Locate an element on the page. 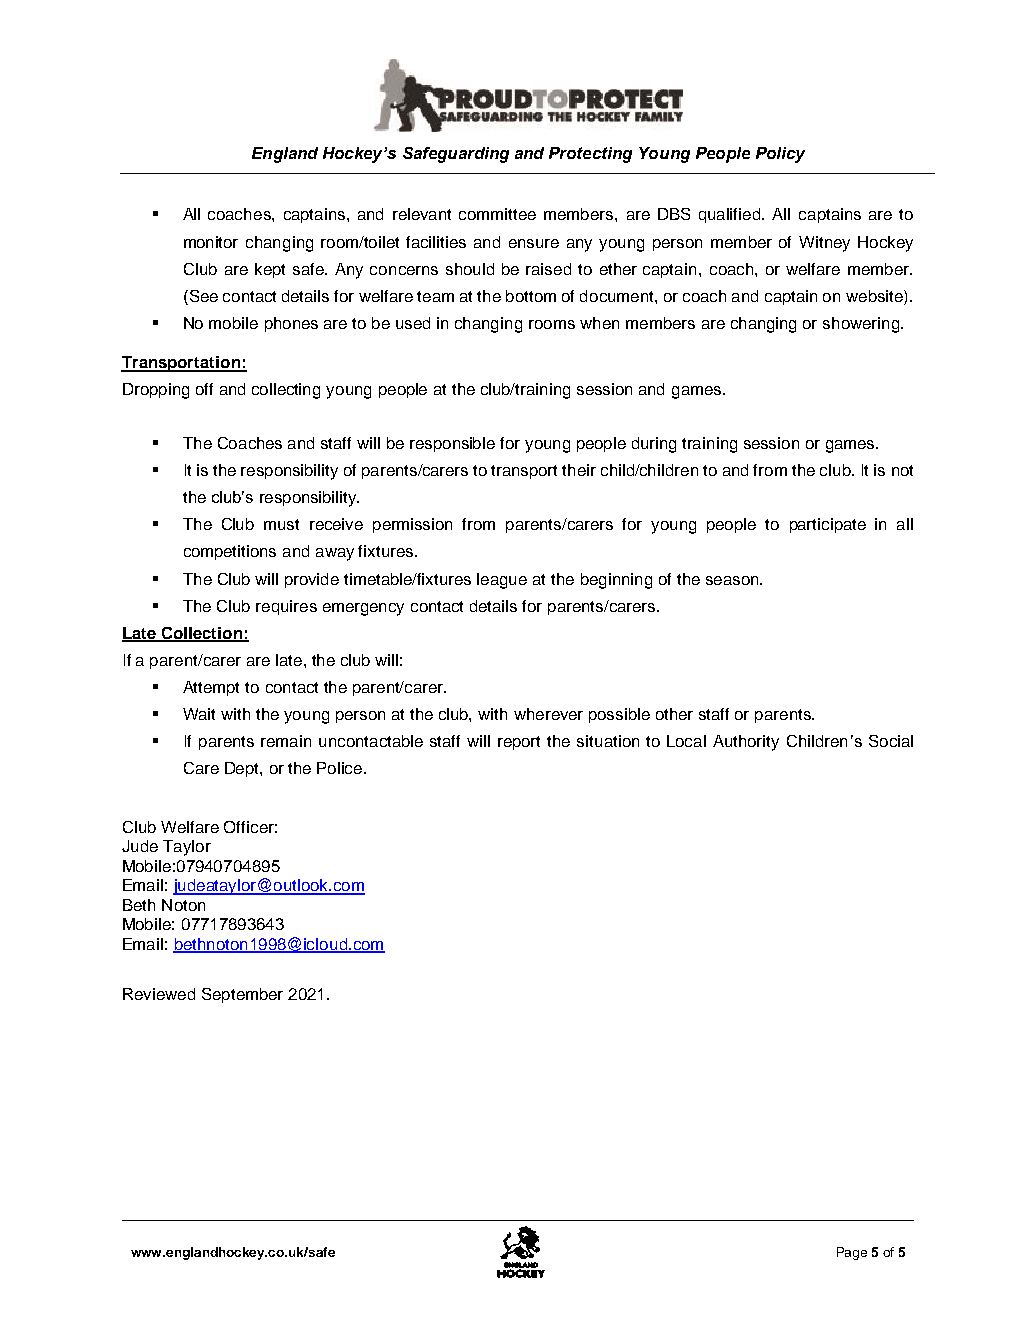 Image resolution: width=1036 pixels, height=1341 pixels. Authority is located at coordinates (746, 743).
